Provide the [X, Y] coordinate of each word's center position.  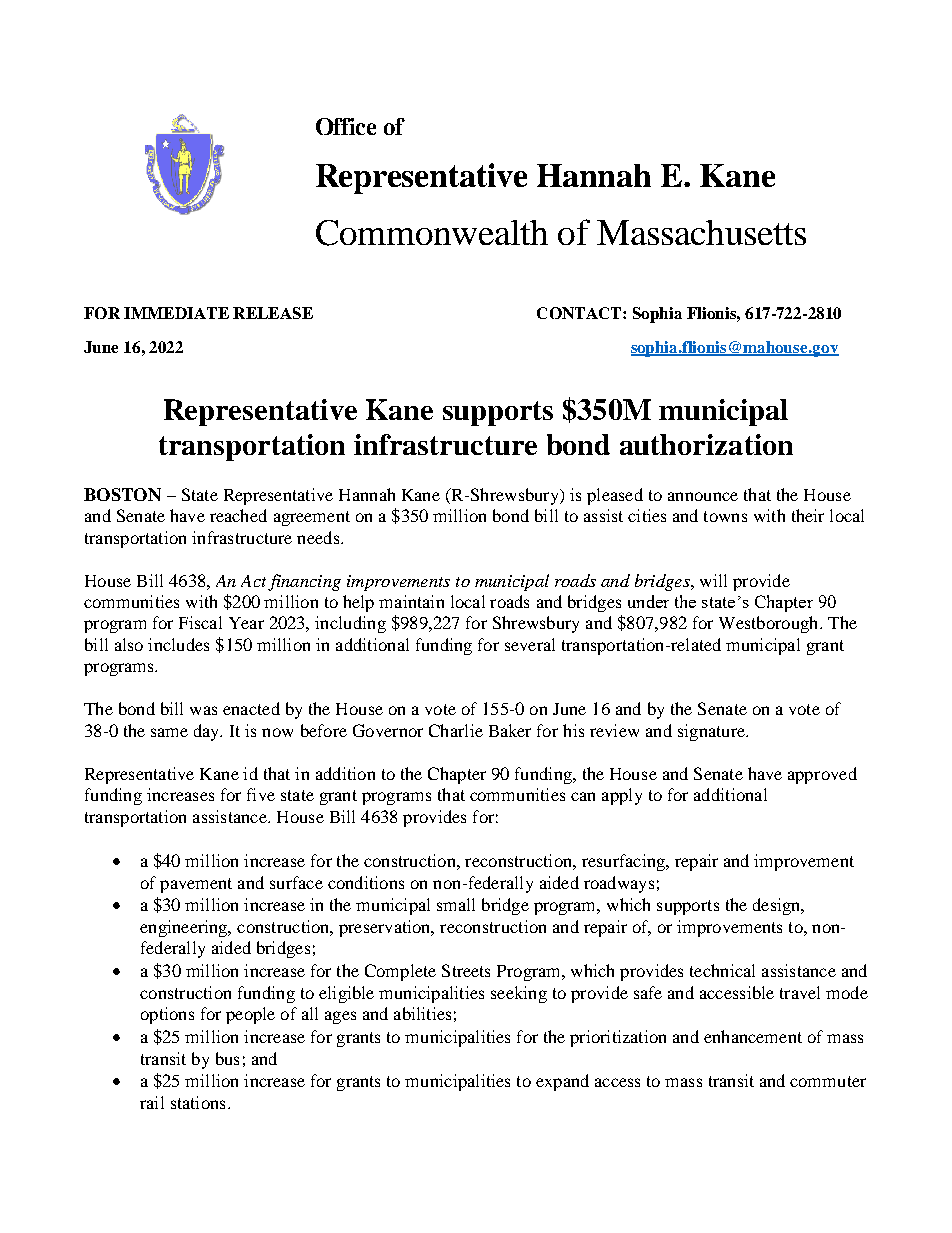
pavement [196, 885]
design [778, 906]
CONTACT [580, 313]
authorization [706, 444]
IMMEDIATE [176, 313]
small [456, 904]
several [530, 644]
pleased [615, 496]
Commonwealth [432, 233]
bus [227, 1058]
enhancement [753, 1036]
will [713, 580]
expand [562, 1082]
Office [346, 126]
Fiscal [200, 622]
